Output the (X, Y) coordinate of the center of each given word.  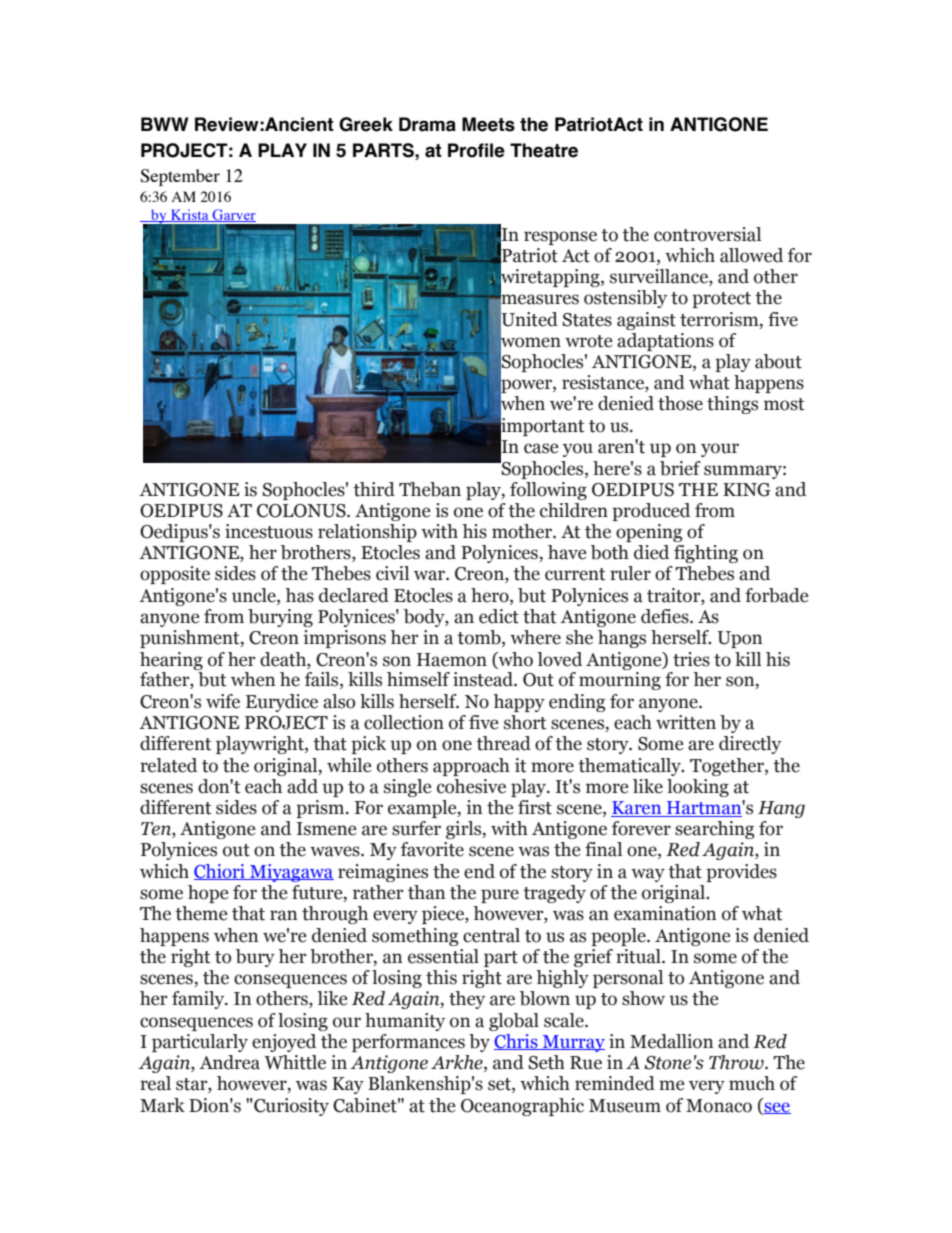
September (180, 177)
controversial (707, 234)
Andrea (229, 1062)
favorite (432, 849)
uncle (255, 595)
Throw (737, 1062)
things (732, 405)
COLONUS (302, 511)
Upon (739, 639)
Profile (476, 150)
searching (714, 830)
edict (499, 616)
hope (208, 894)
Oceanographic (522, 1107)
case (541, 448)
